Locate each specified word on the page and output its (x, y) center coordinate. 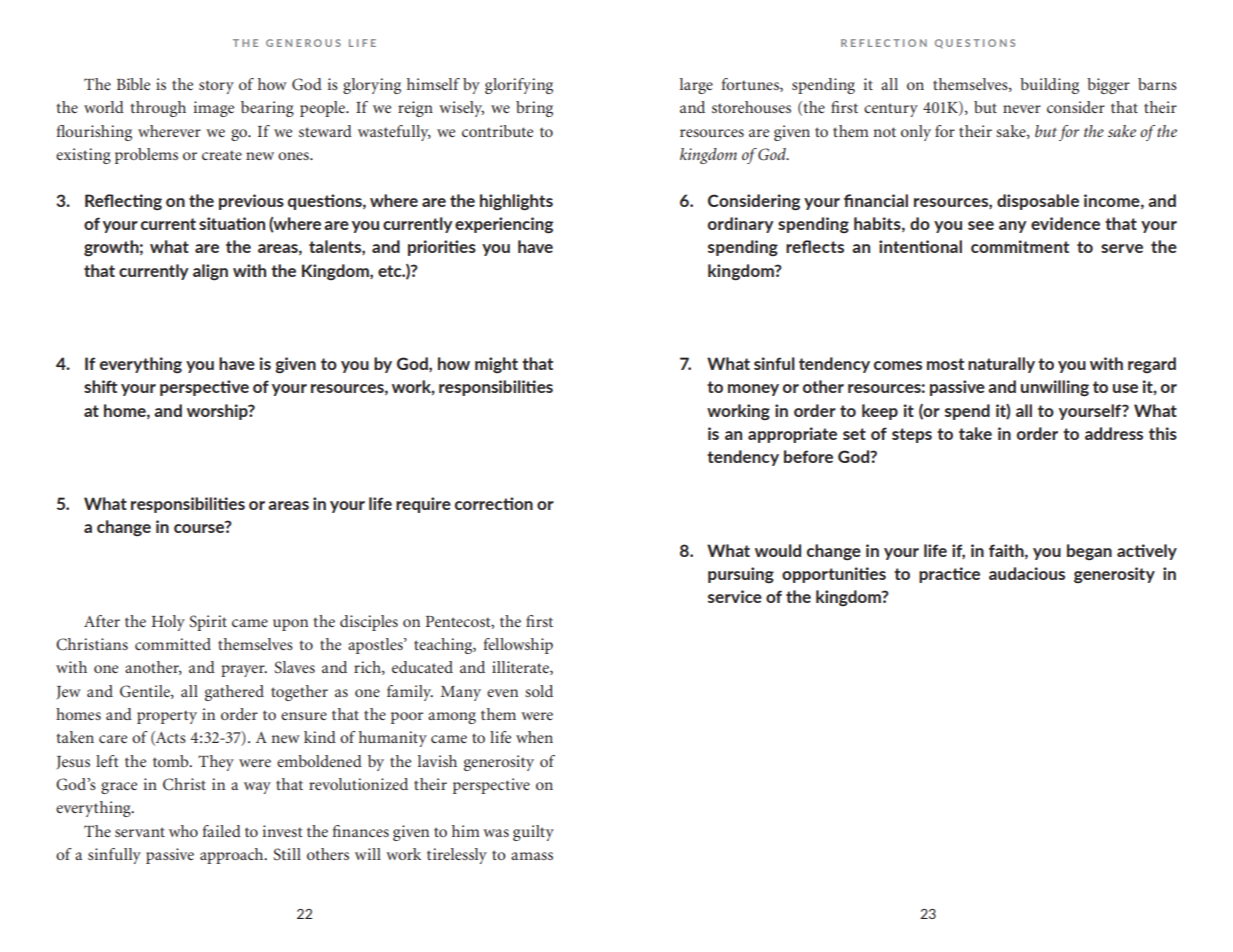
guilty (533, 833)
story (216, 87)
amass (532, 856)
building (1049, 86)
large (696, 86)
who (183, 831)
